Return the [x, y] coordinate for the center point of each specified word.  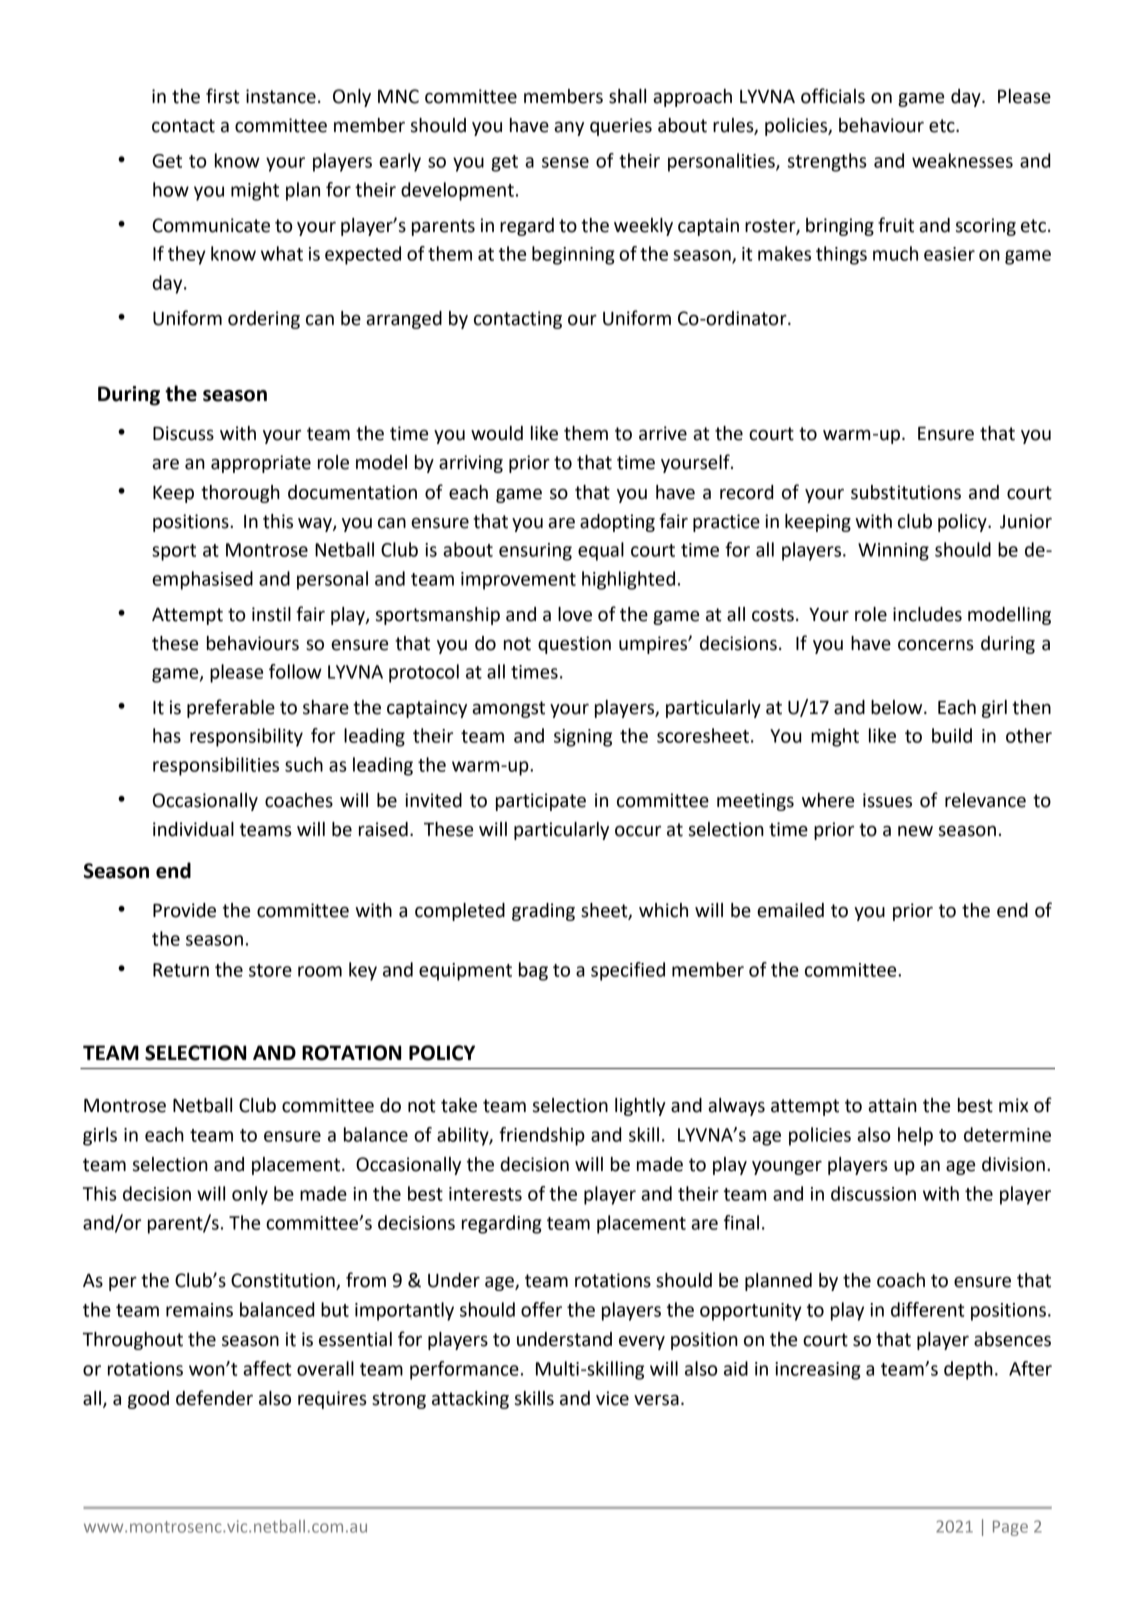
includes [927, 614]
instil [271, 614]
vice [612, 1398]
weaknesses [962, 160]
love [575, 614]
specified [628, 971]
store [270, 970]
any [569, 129]
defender [214, 1398]
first [223, 96]
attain [892, 1105]
